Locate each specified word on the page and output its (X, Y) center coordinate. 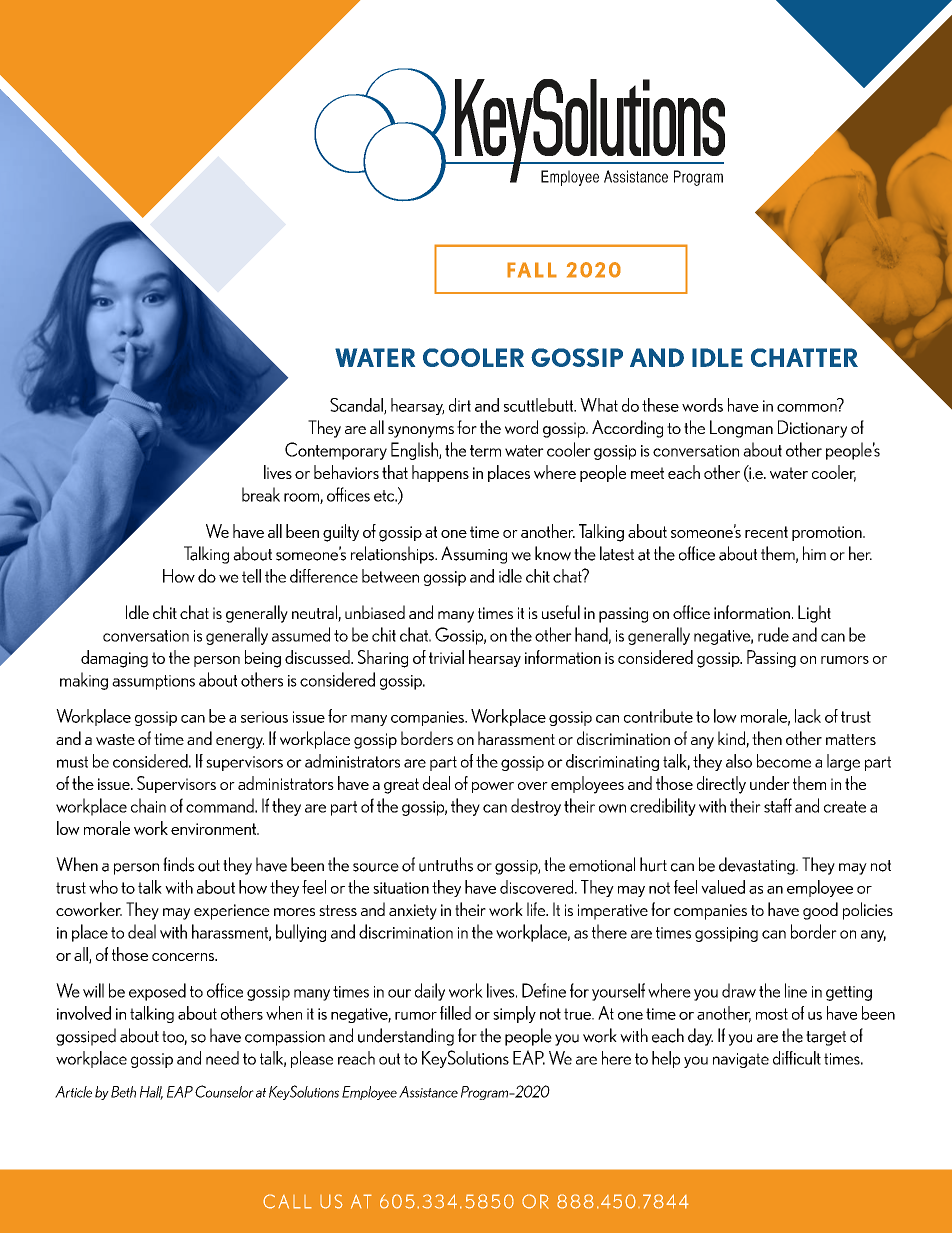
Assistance (428, 1092)
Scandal (357, 406)
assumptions (153, 682)
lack (808, 716)
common (807, 408)
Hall (151, 1093)
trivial (446, 657)
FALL (532, 270)
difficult (797, 1058)
